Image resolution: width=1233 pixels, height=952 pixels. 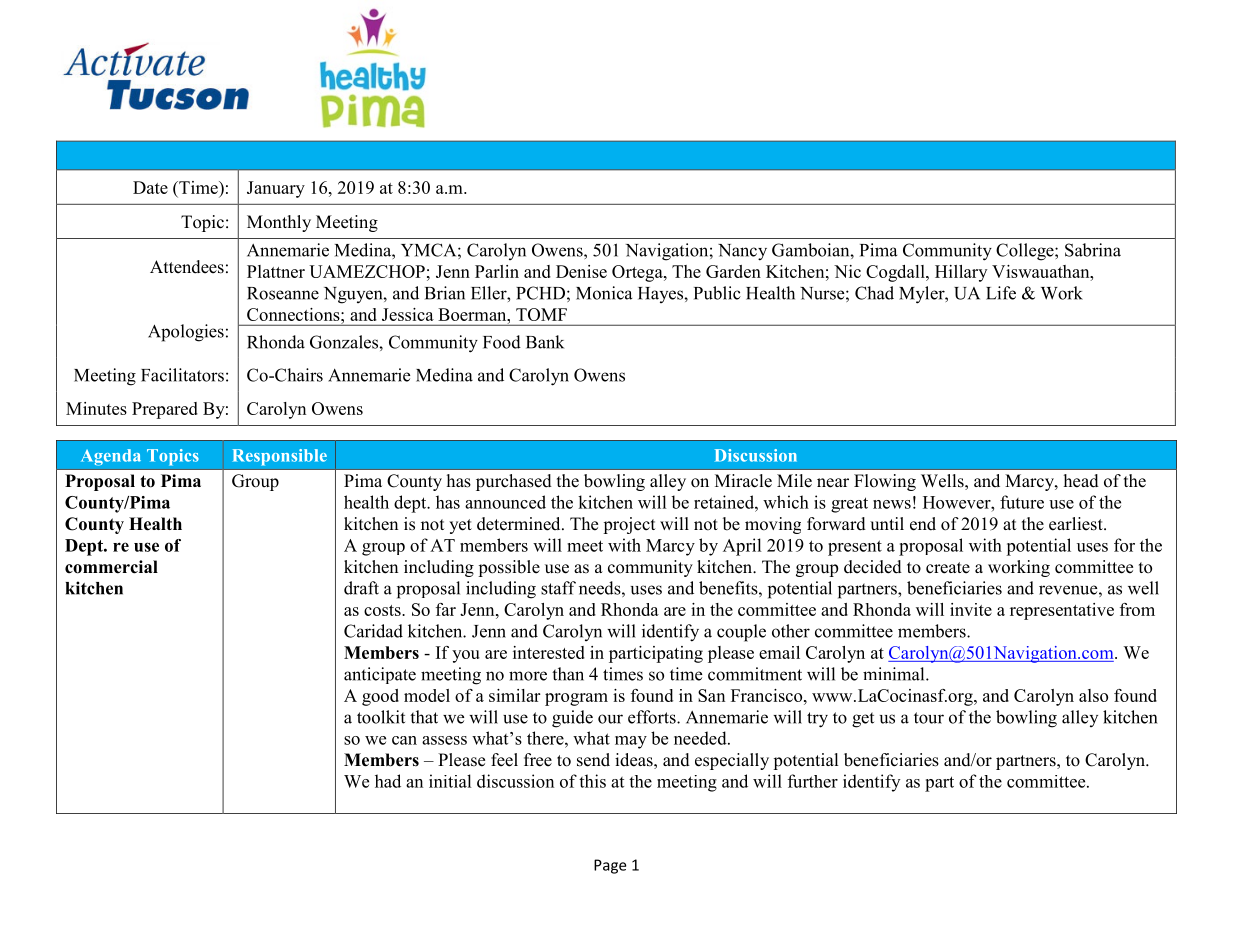 I want to click on Nancy, so click(x=742, y=252).
